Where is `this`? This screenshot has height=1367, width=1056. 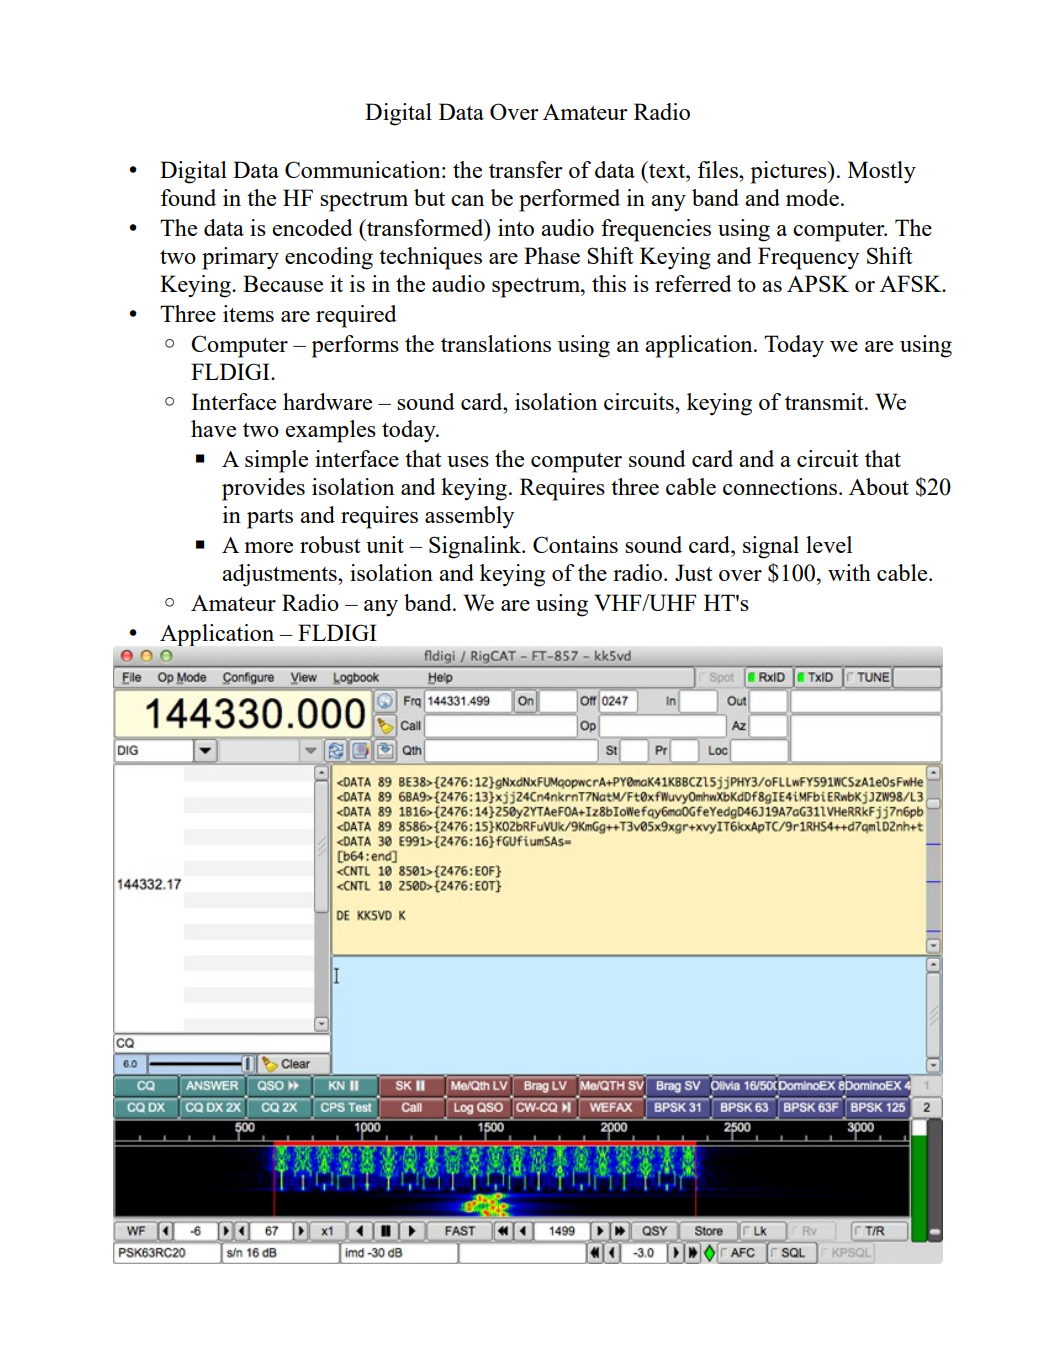
this is located at coordinates (609, 283).
